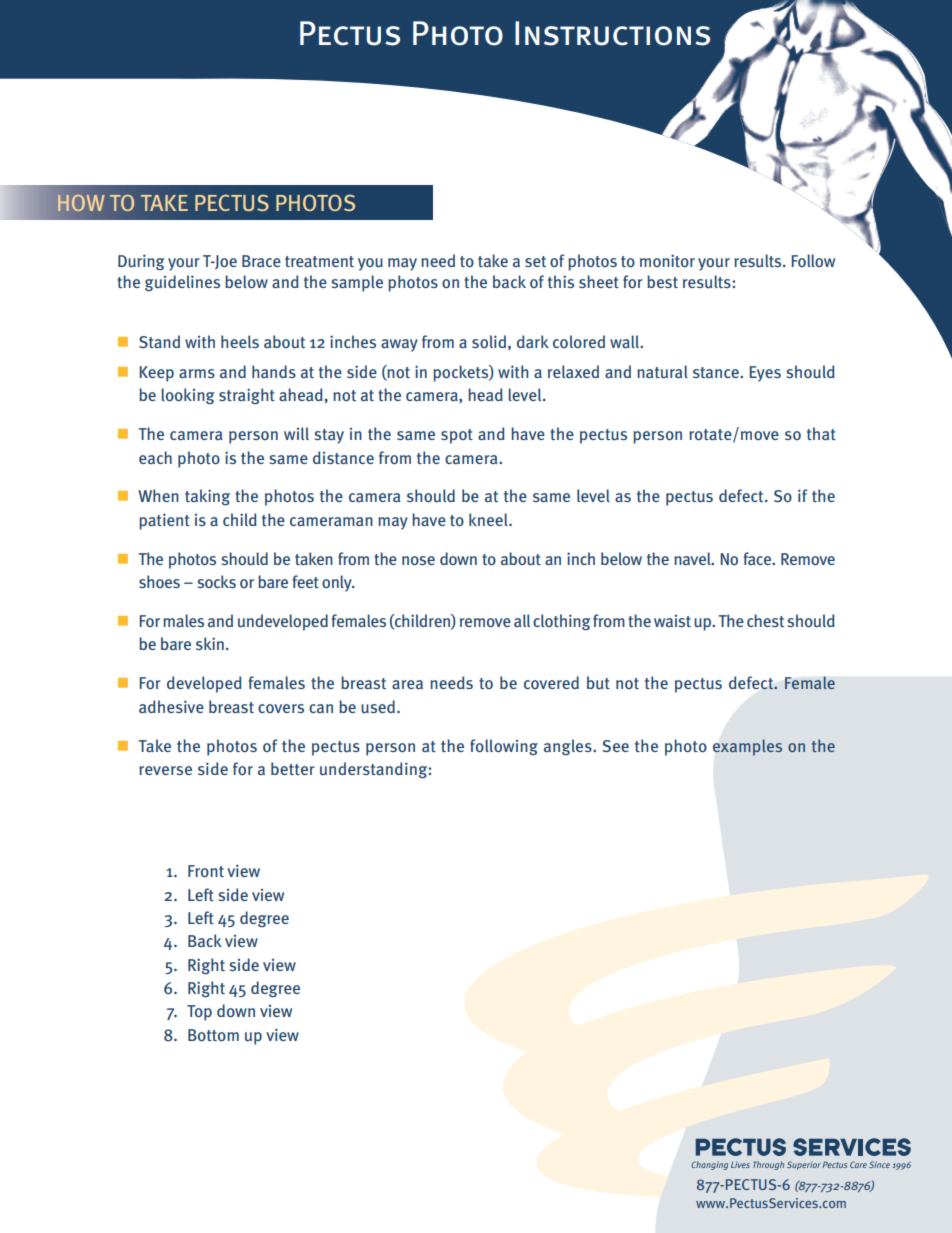 This image has width=952, height=1233. I want to click on adhesive, so click(171, 706).
